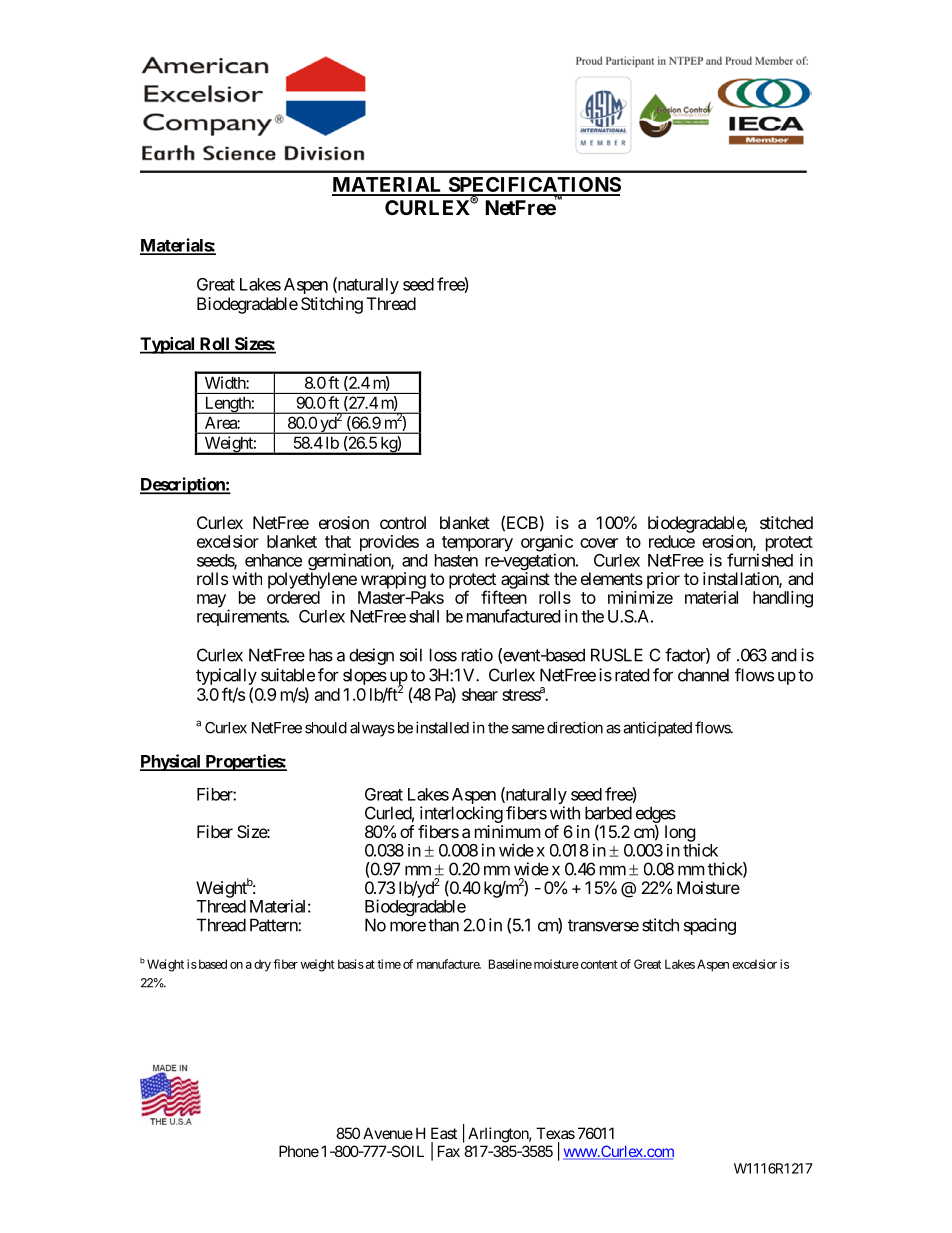 This page has width=952, height=1233. Describe the element at coordinates (262, 965) in the page. I see `dry` at that location.
